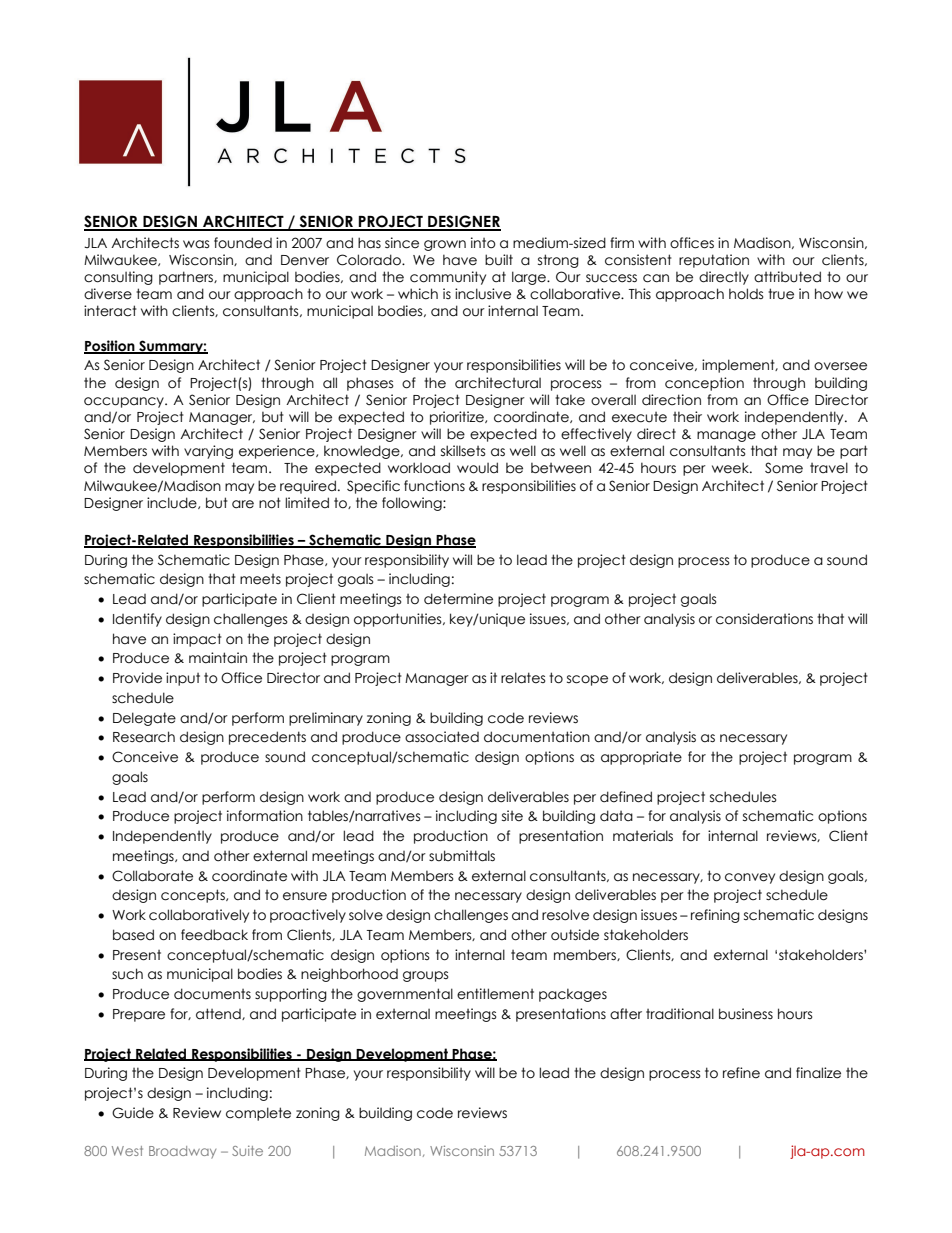 The image size is (952, 1233). I want to click on was, so click(196, 244).
